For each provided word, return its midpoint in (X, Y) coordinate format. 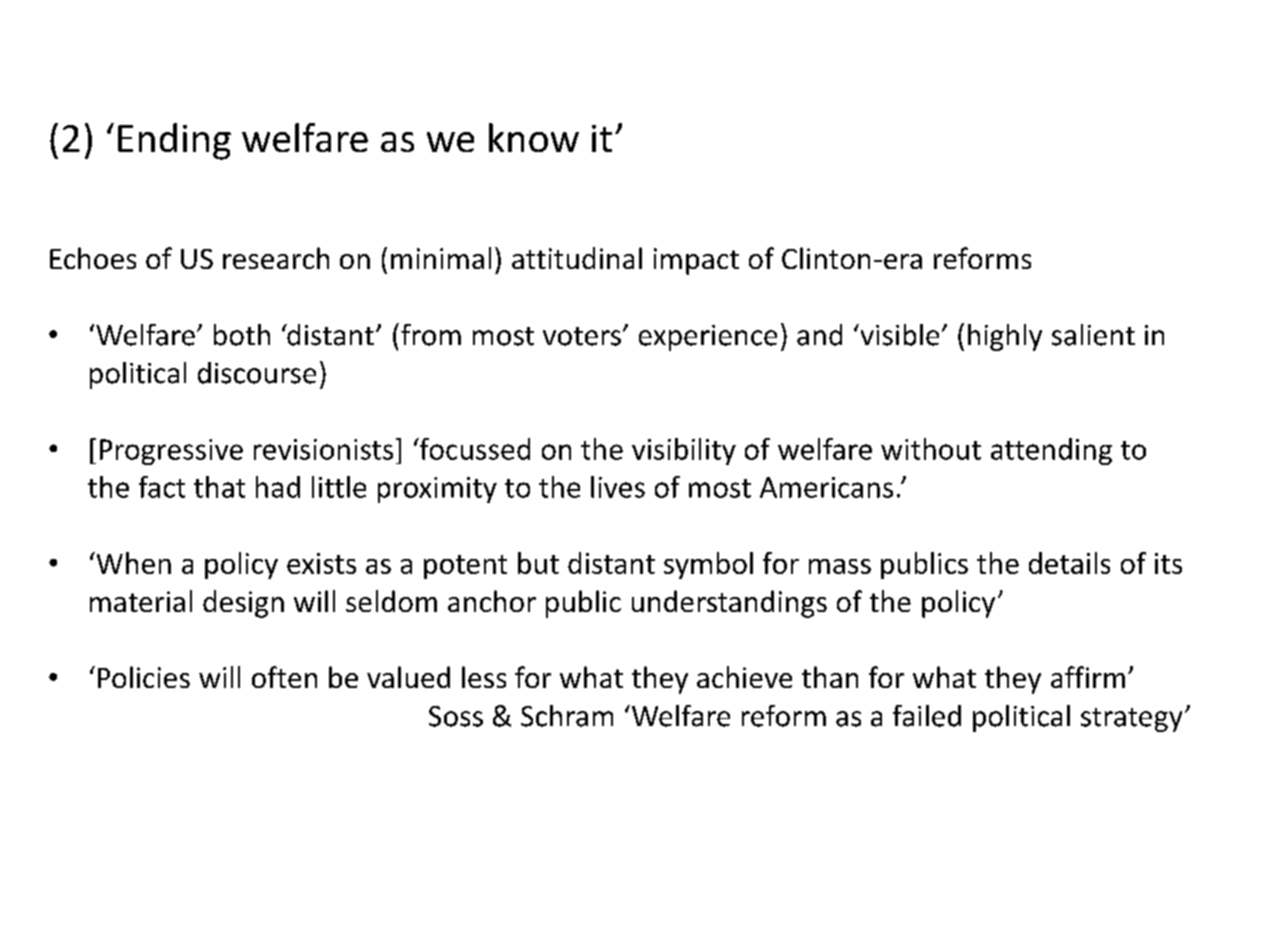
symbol (708, 565)
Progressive (171, 452)
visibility (684, 451)
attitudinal (577, 258)
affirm (1088, 677)
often (284, 677)
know (534, 137)
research (276, 258)
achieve (744, 677)
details (1069, 563)
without (931, 449)
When (132, 563)
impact (696, 261)
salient (1093, 335)
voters (582, 336)
